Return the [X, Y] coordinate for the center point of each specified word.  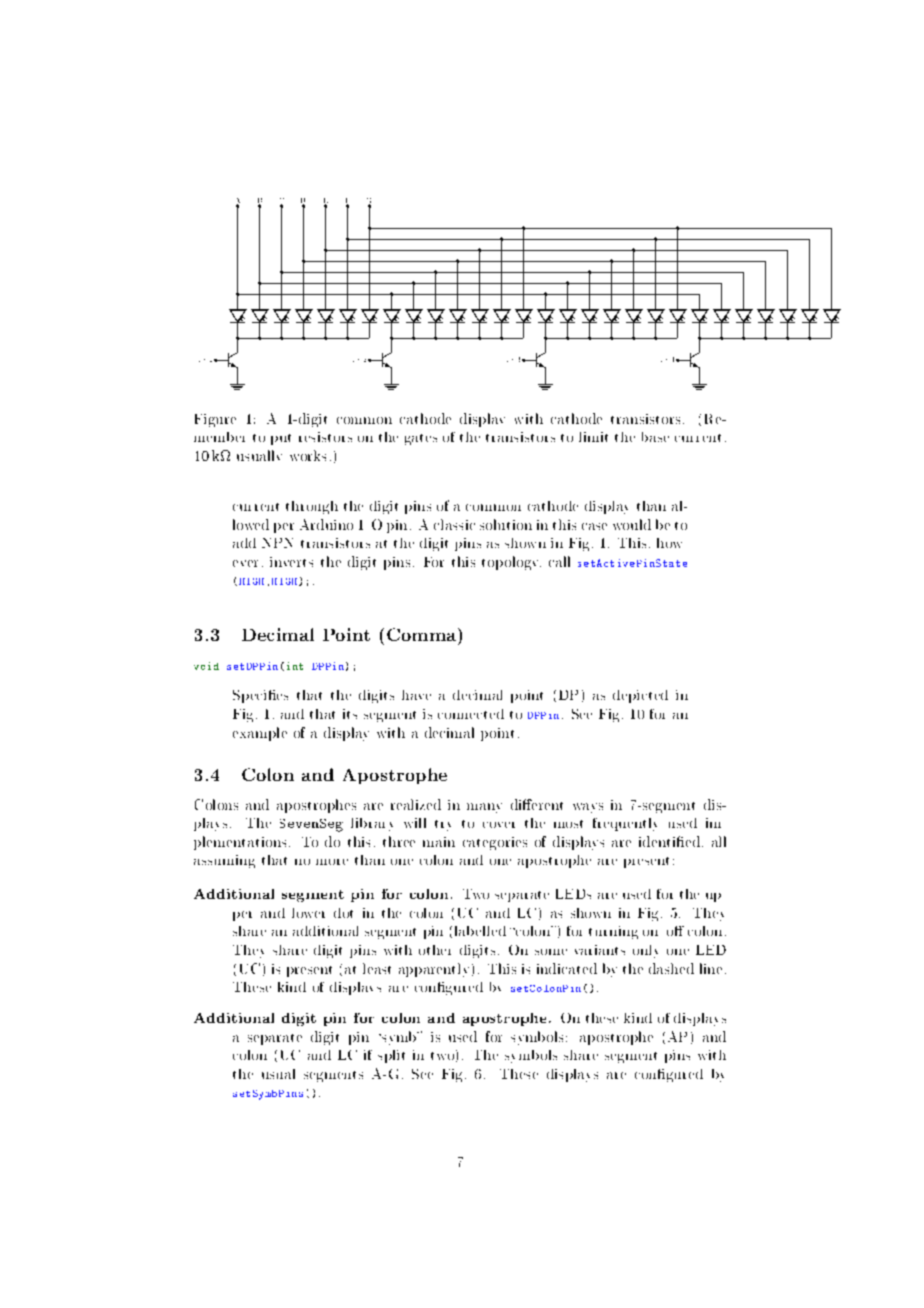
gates [421, 439]
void [206, 666]
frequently [625, 824]
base [655, 437]
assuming [224, 861]
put [281, 439]
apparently [434, 970]
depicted [640, 696]
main [439, 842]
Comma [423, 634]
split [391, 1056]
